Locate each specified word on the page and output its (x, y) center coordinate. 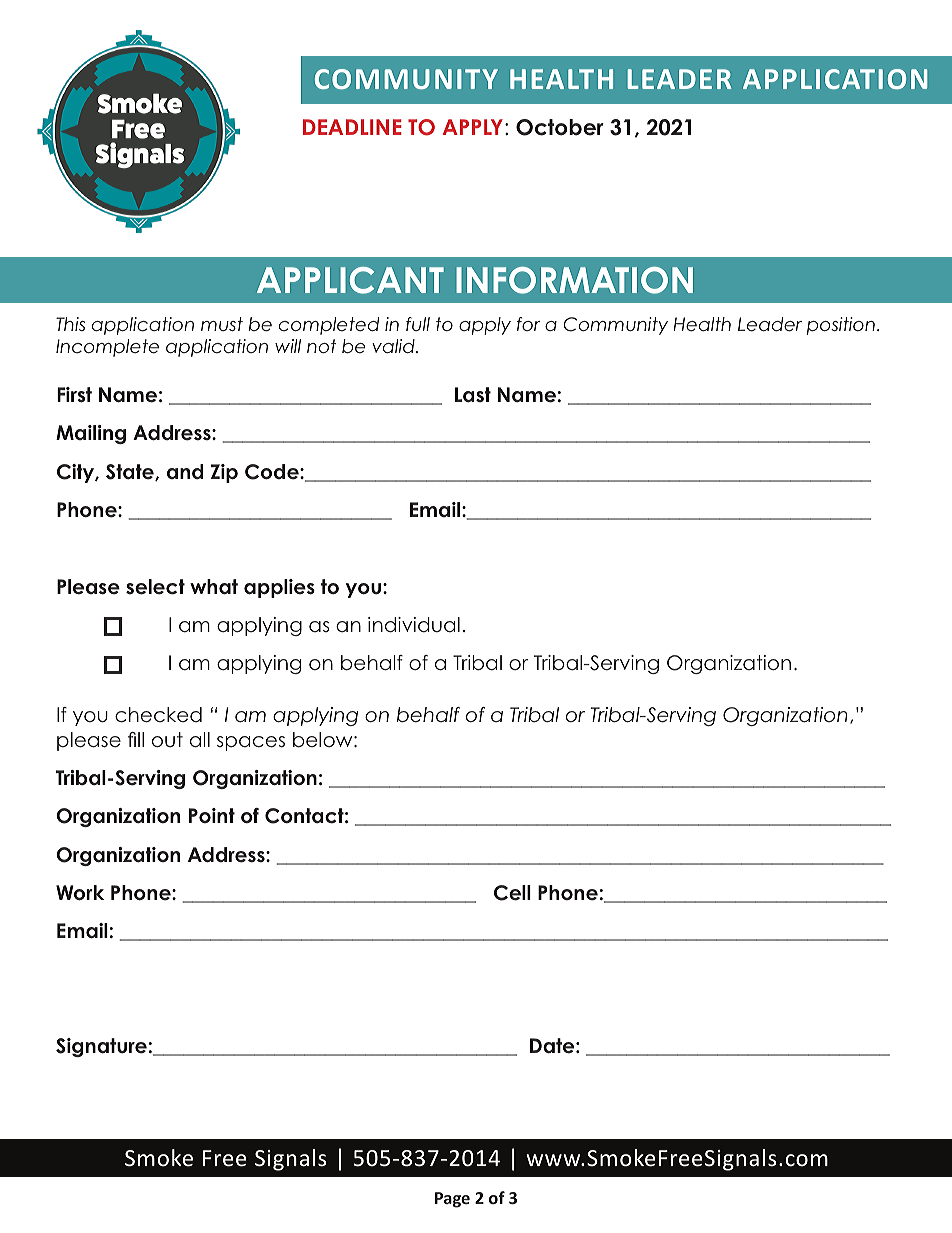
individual (414, 625)
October (560, 127)
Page (452, 1200)
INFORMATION (574, 280)
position (841, 326)
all (200, 740)
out (167, 740)
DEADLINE (352, 127)
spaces (251, 743)
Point (212, 815)
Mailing (91, 434)
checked (158, 715)
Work (80, 893)
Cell (512, 893)
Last (473, 395)
